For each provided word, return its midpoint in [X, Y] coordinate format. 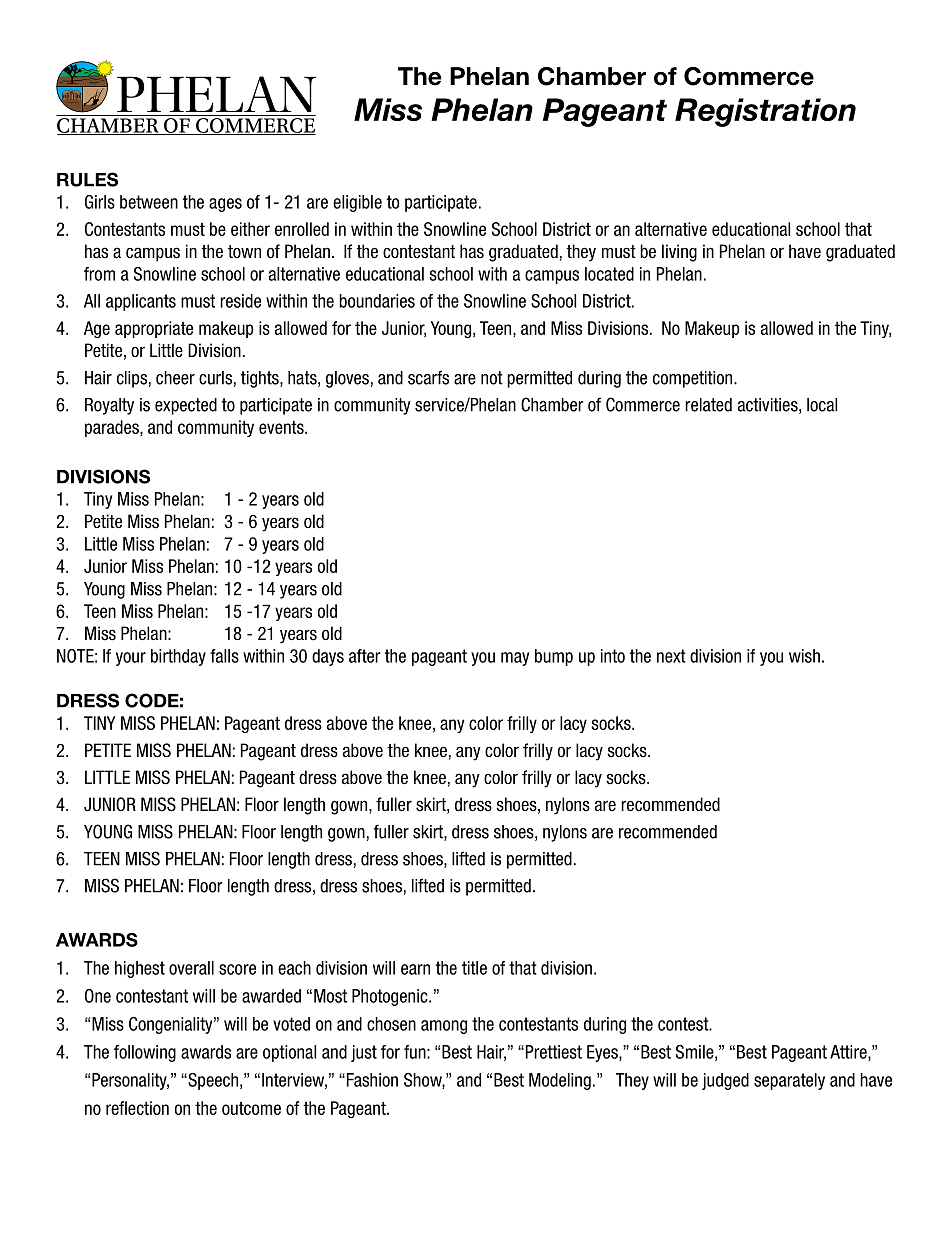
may [515, 659]
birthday [178, 657]
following [145, 1053]
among [444, 1027]
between [149, 202]
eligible [357, 203]
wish [804, 656]
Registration [765, 112]
